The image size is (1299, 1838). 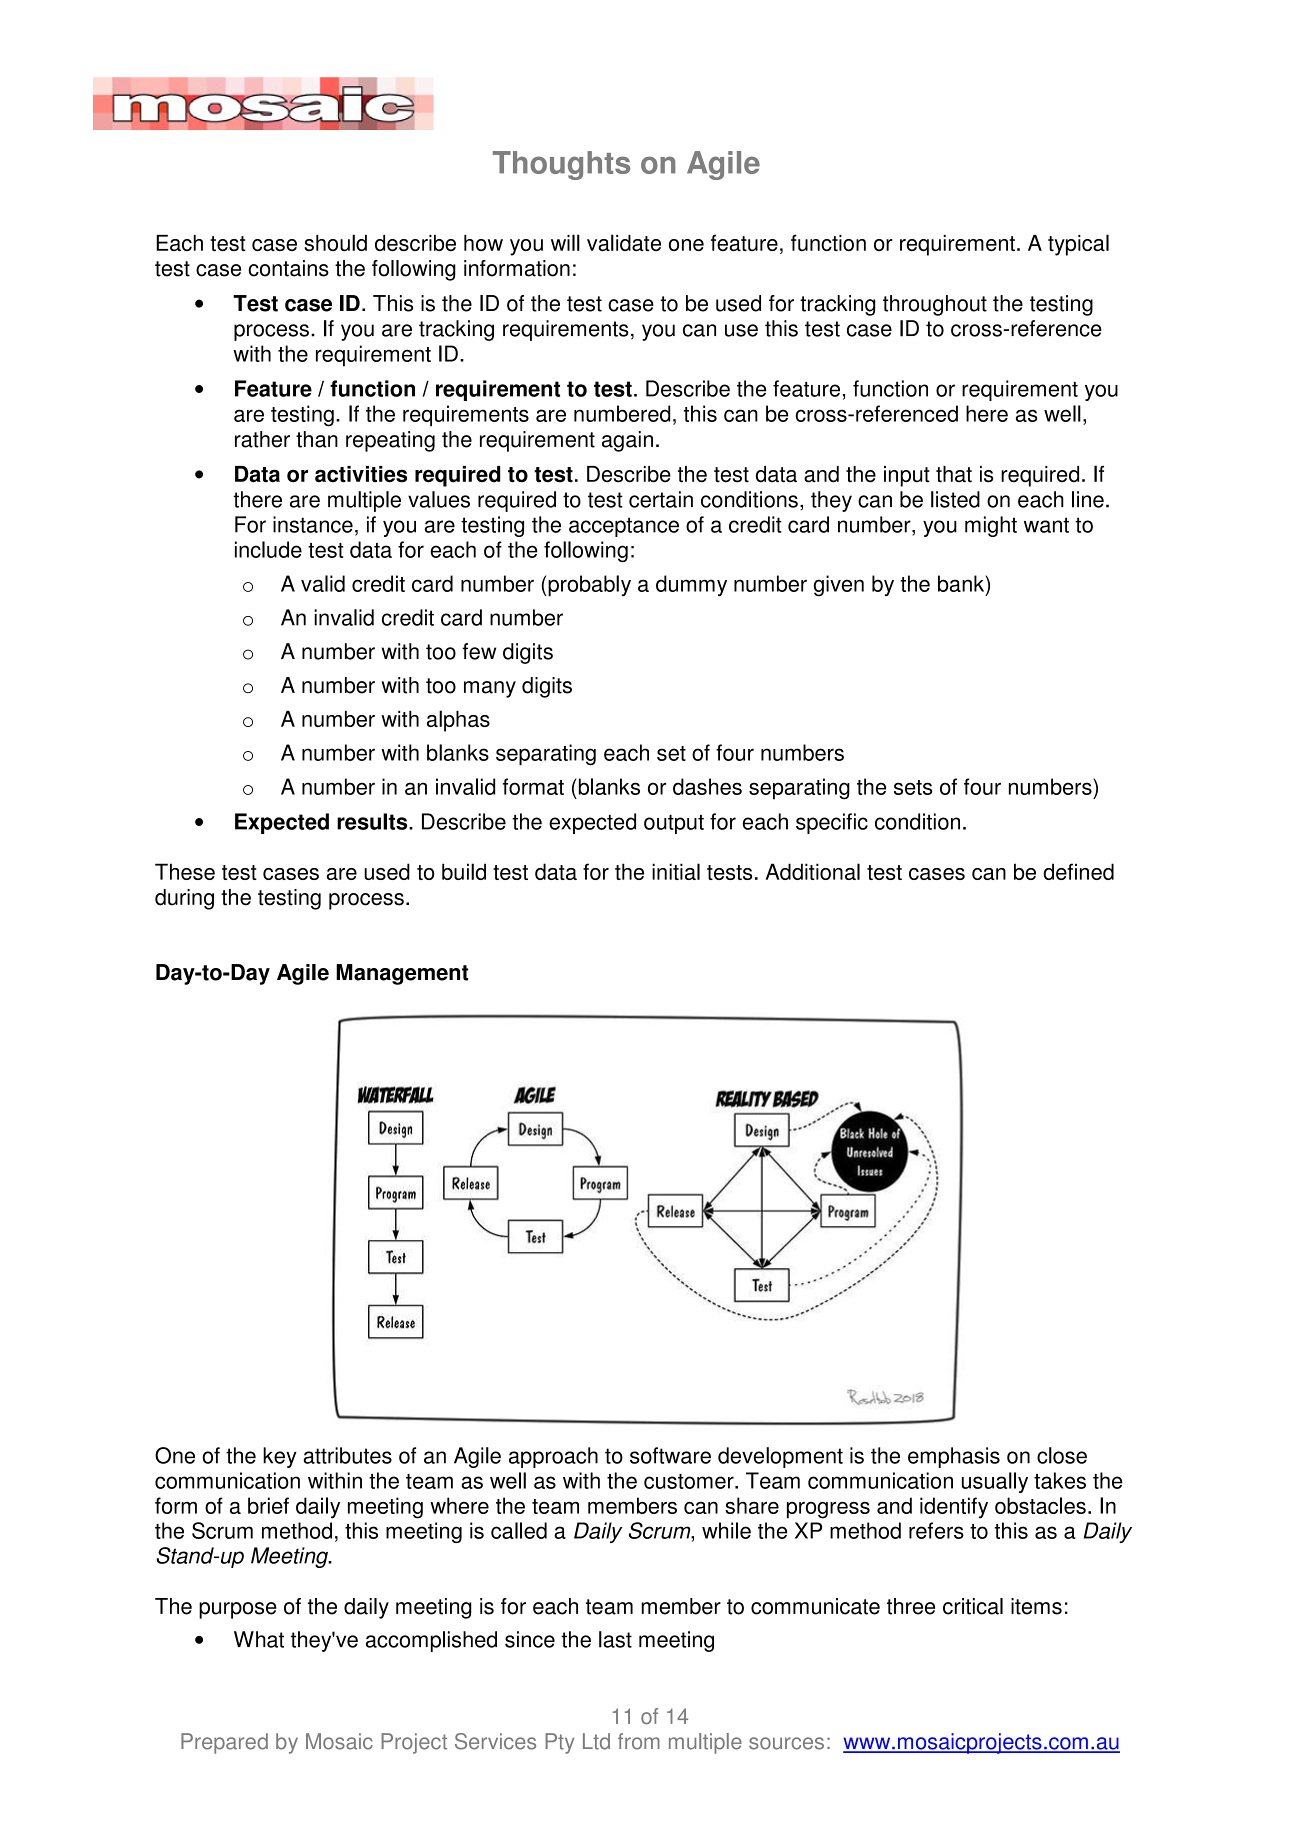 What do you see at coordinates (565, 242) in the image?
I see `will` at bounding box center [565, 242].
